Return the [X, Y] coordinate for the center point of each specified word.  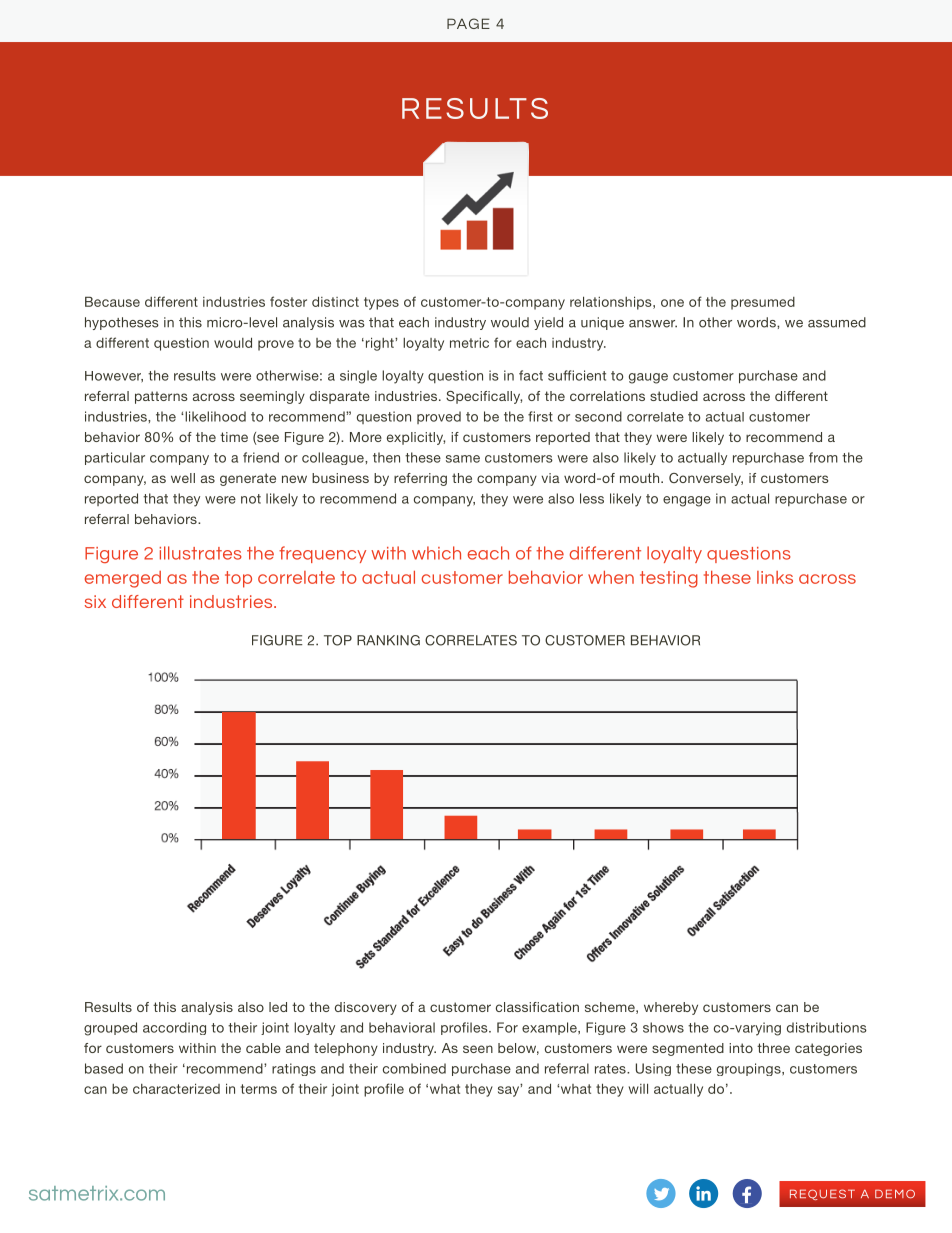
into [741, 1048]
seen [478, 1049]
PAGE [468, 23]
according [174, 1028]
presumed [763, 303]
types [381, 303]
